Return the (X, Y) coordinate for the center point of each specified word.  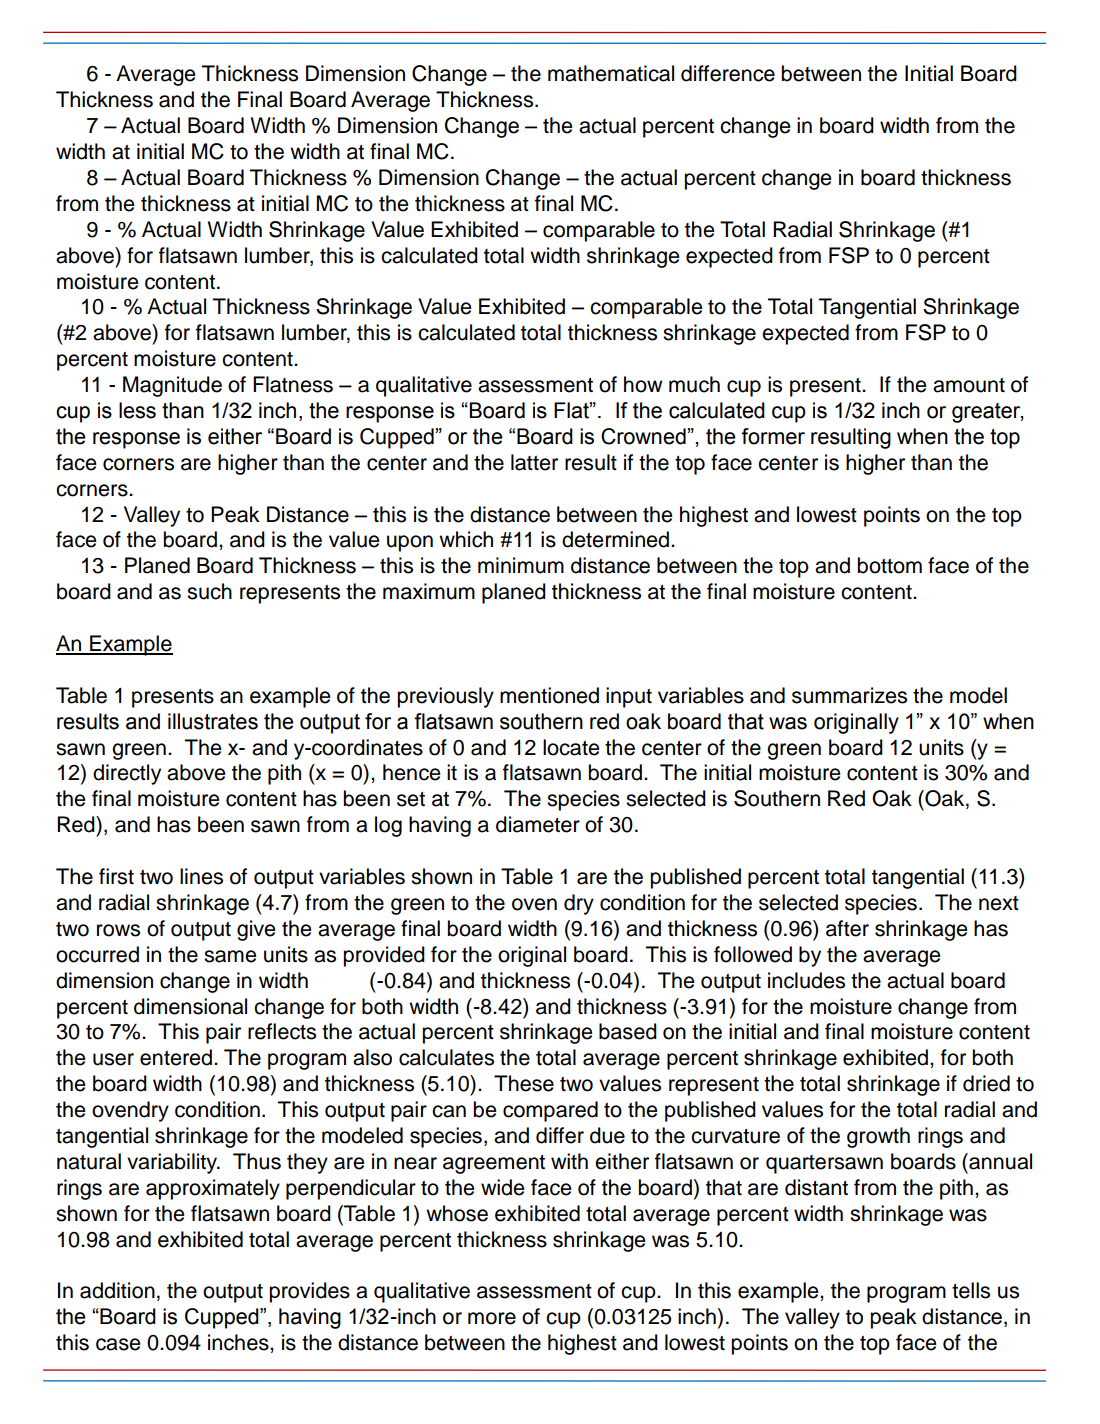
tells (971, 1290)
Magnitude (172, 386)
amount (969, 385)
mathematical (611, 73)
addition (117, 1290)
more (492, 1318)
